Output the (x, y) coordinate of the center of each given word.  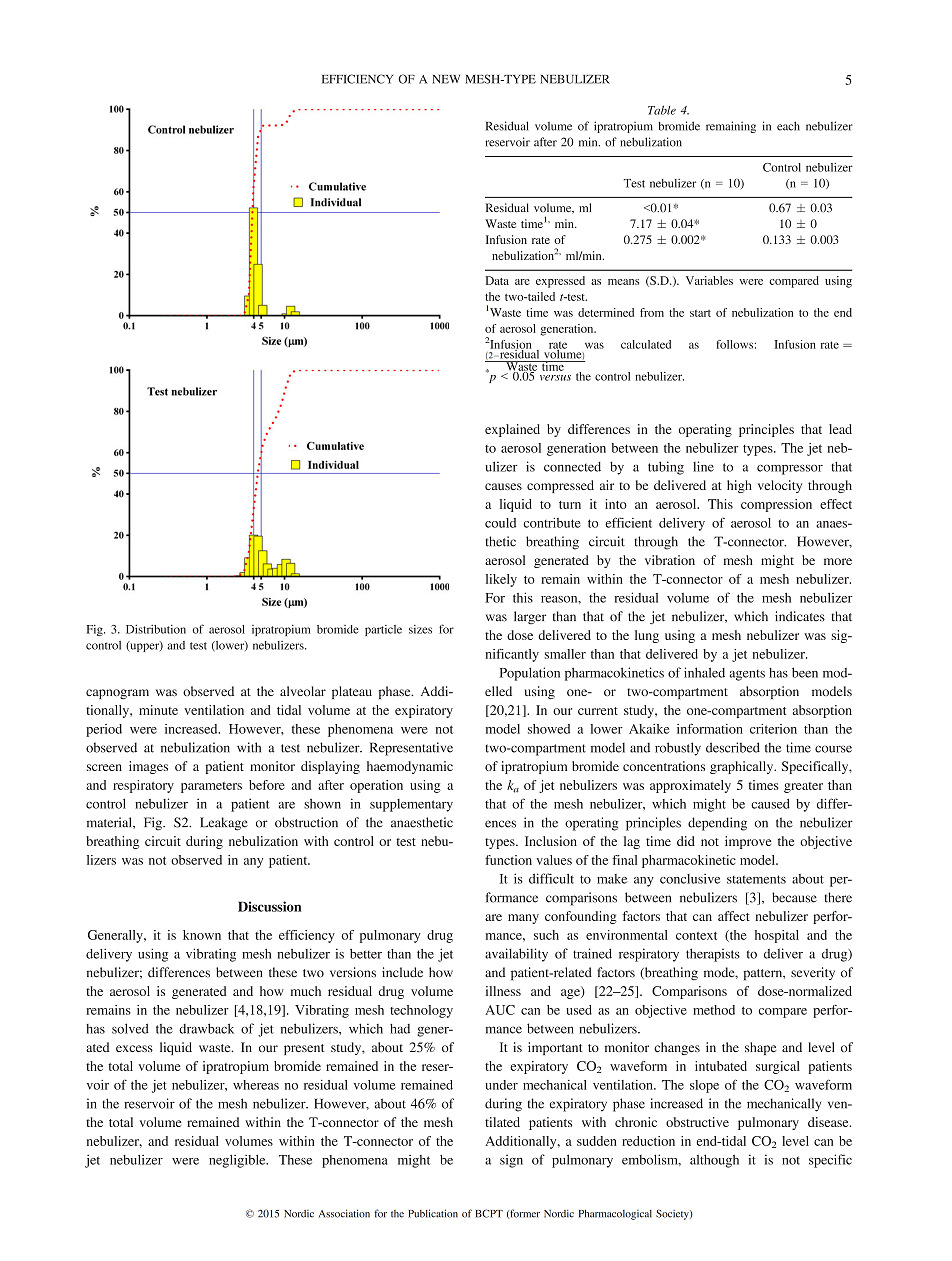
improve (748, 842)
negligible (238, 1161)
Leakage (224, 824)
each (788, 126)
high (739, 486)
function (508, 860)
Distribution (156, 629)
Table (662, 110)
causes (503, 486)
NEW (446, 79)
